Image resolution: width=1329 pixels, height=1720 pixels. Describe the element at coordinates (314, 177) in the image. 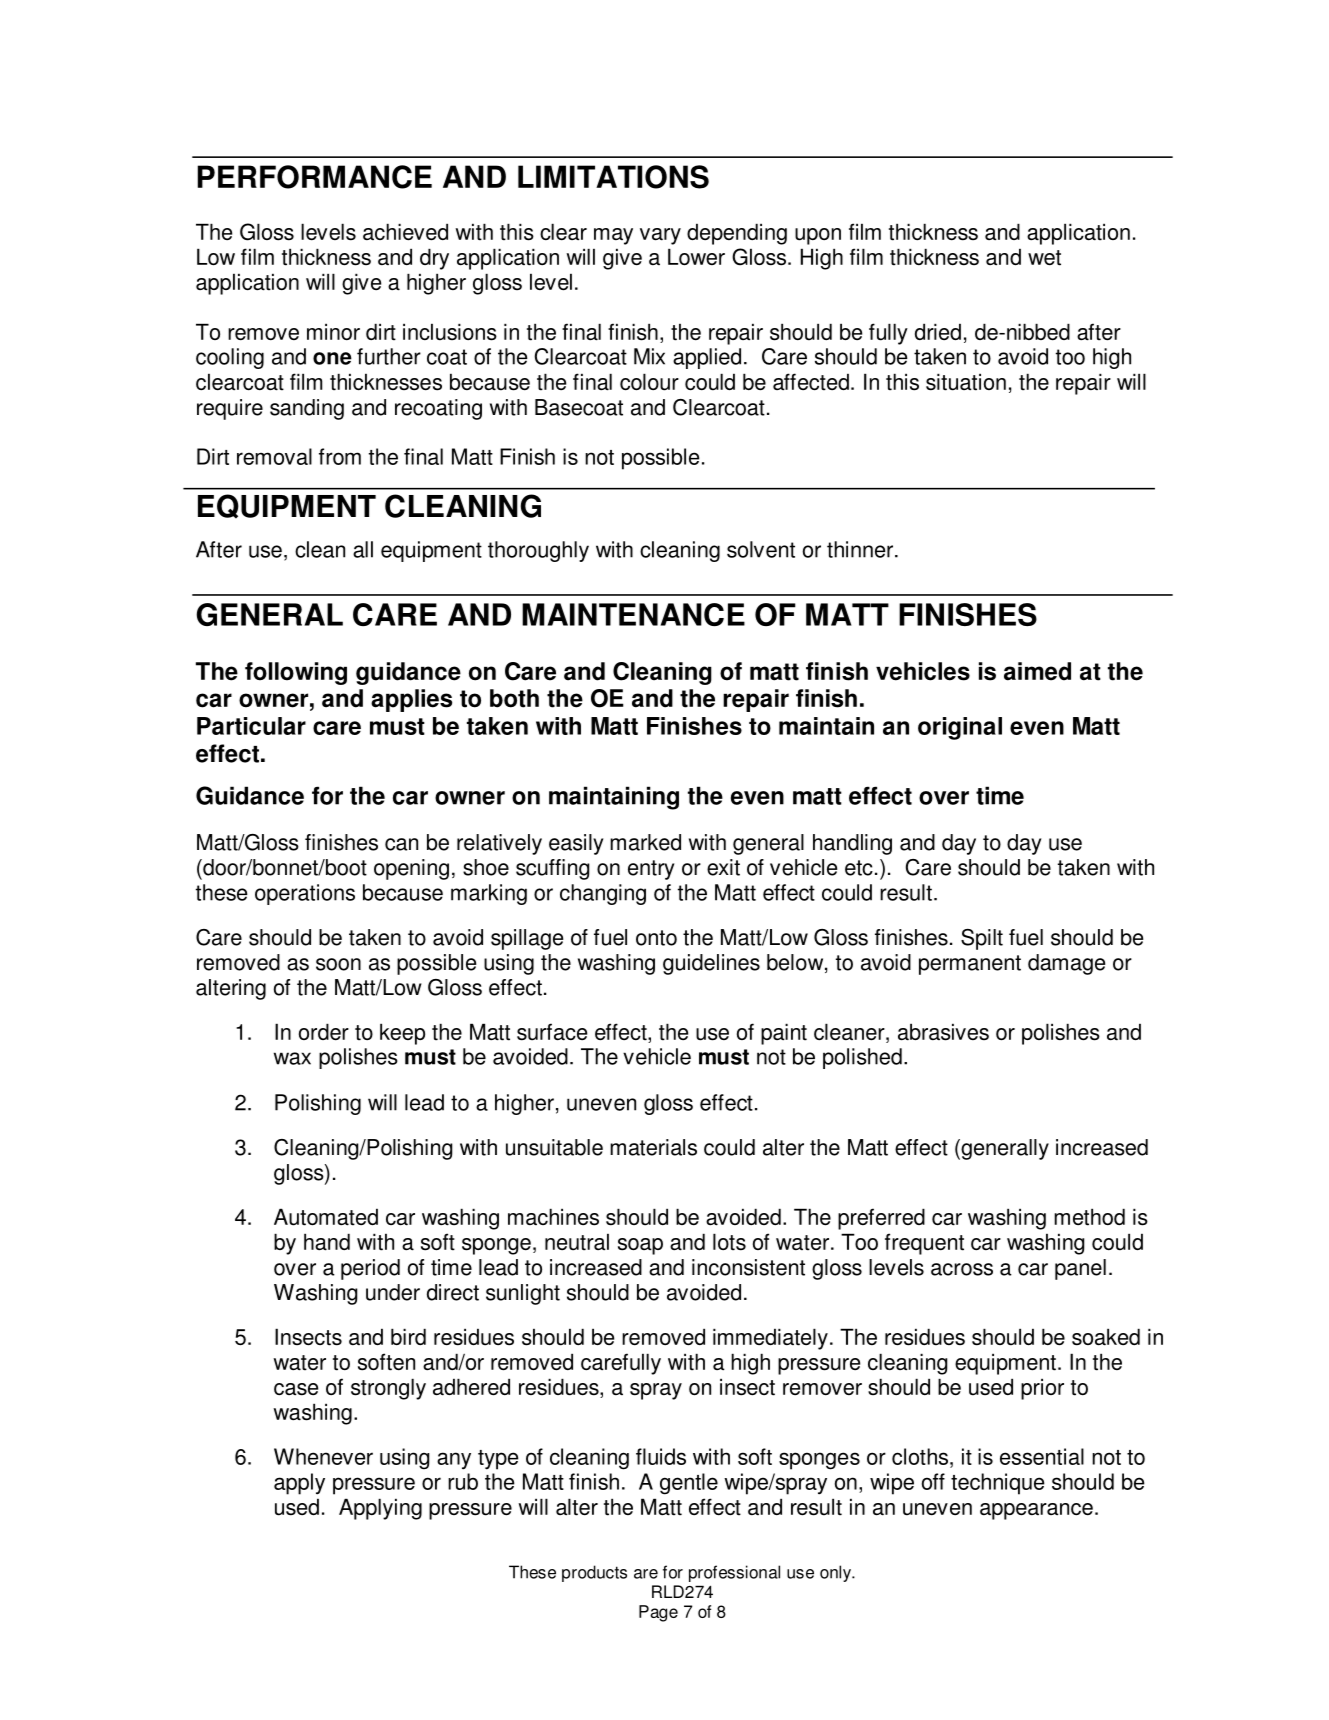

I see `PERFORMANCE` at that location.
